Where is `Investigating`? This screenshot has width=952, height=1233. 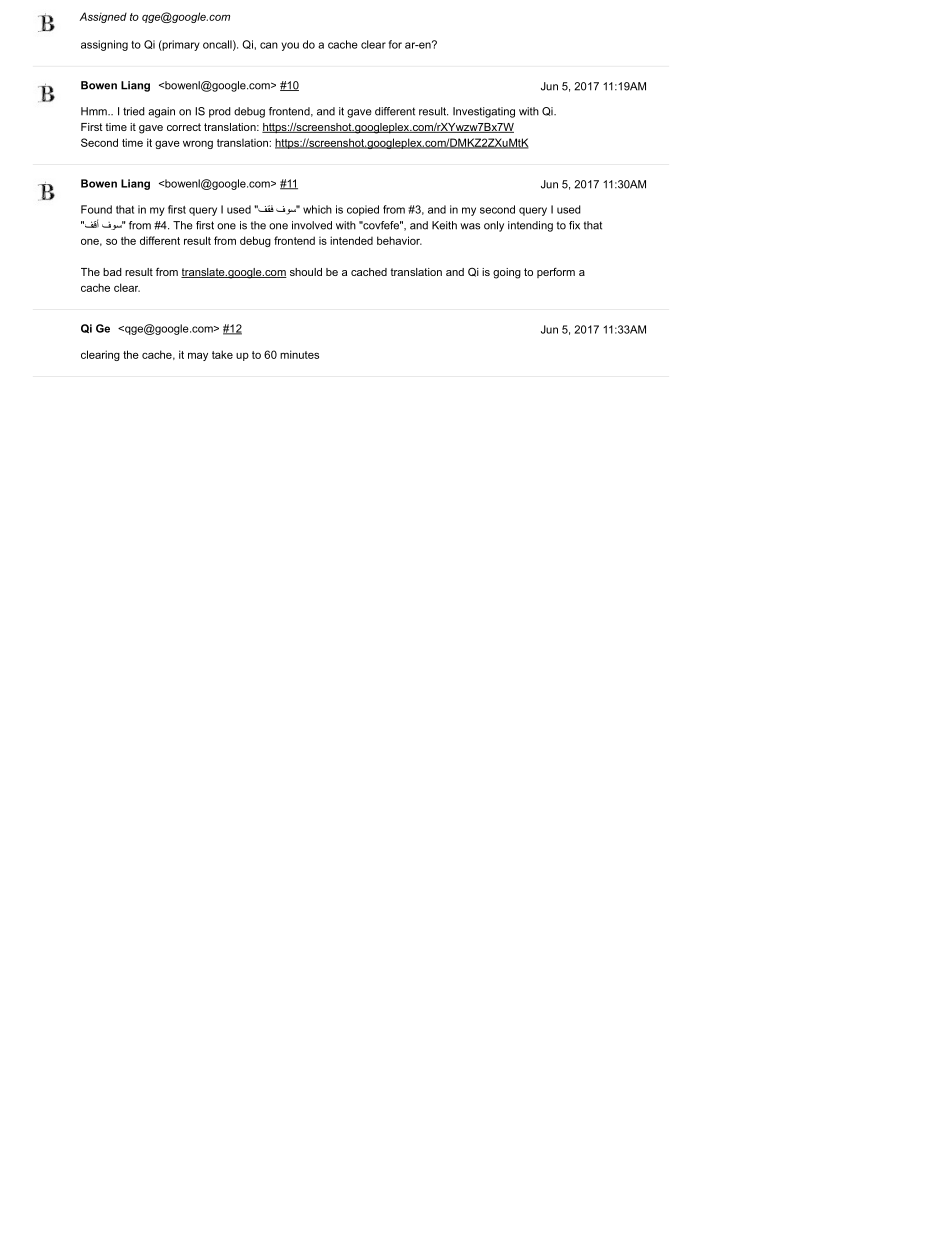
Investigating is located at coordinates (484, 112).
